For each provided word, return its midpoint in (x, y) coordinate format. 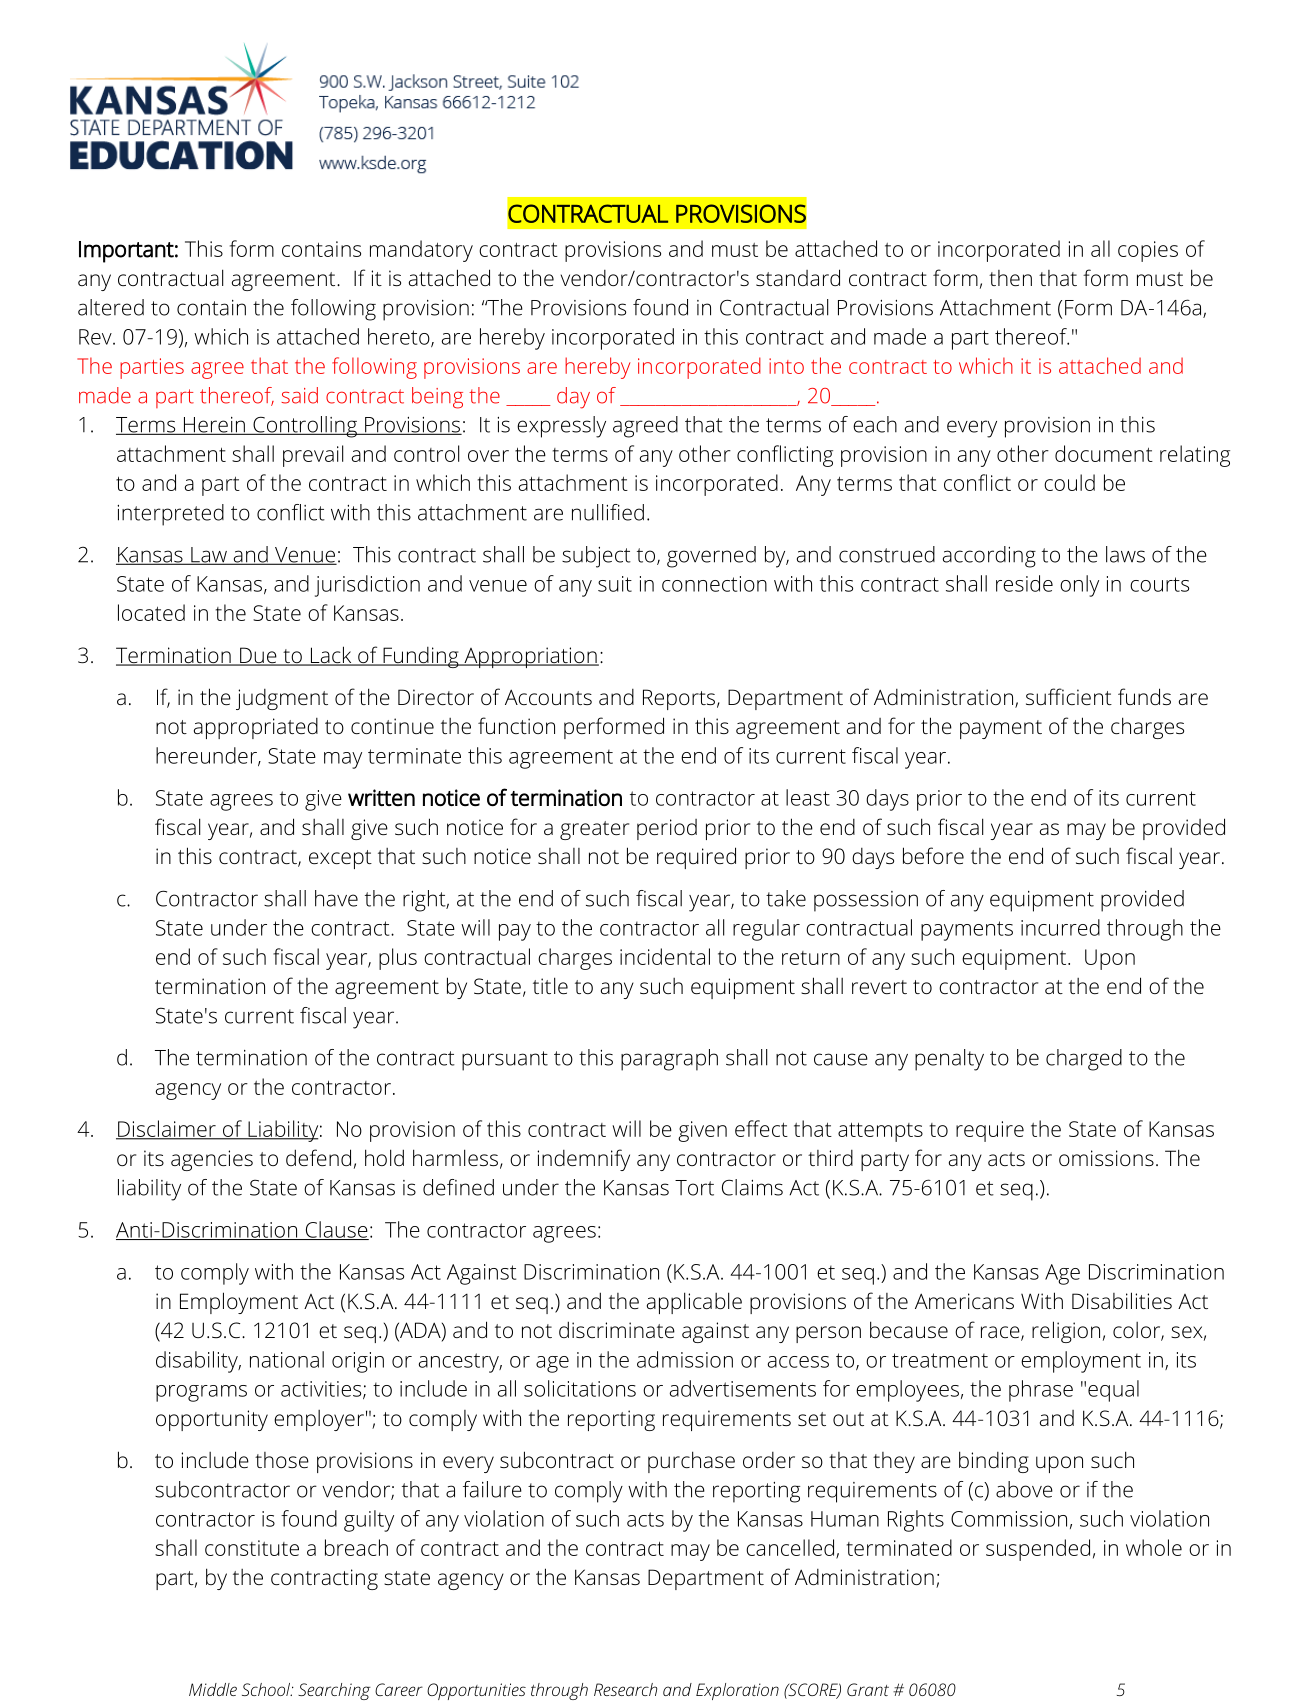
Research (625, 1689)
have (336, 898)
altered (111, 307)
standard (798, 277)
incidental (665, 956)
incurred (1060, 927)
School (267, 1689)
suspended (1038, 1550)
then (1010, 278)
